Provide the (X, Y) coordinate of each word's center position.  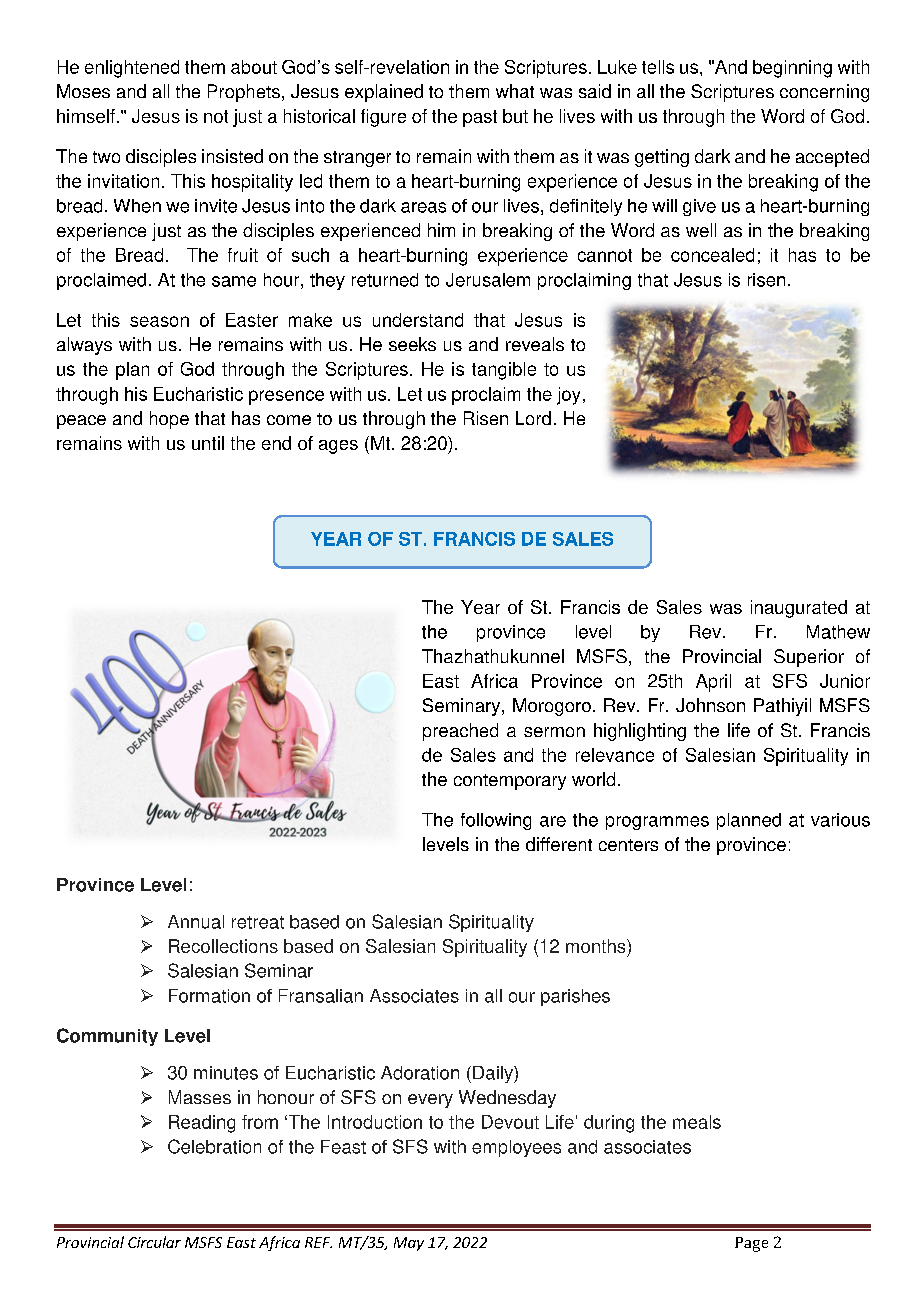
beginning (792, 69)
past (480, 118)
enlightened (132, 69)
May (409, 1244)
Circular (154, 1242)
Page (751, 1244)
